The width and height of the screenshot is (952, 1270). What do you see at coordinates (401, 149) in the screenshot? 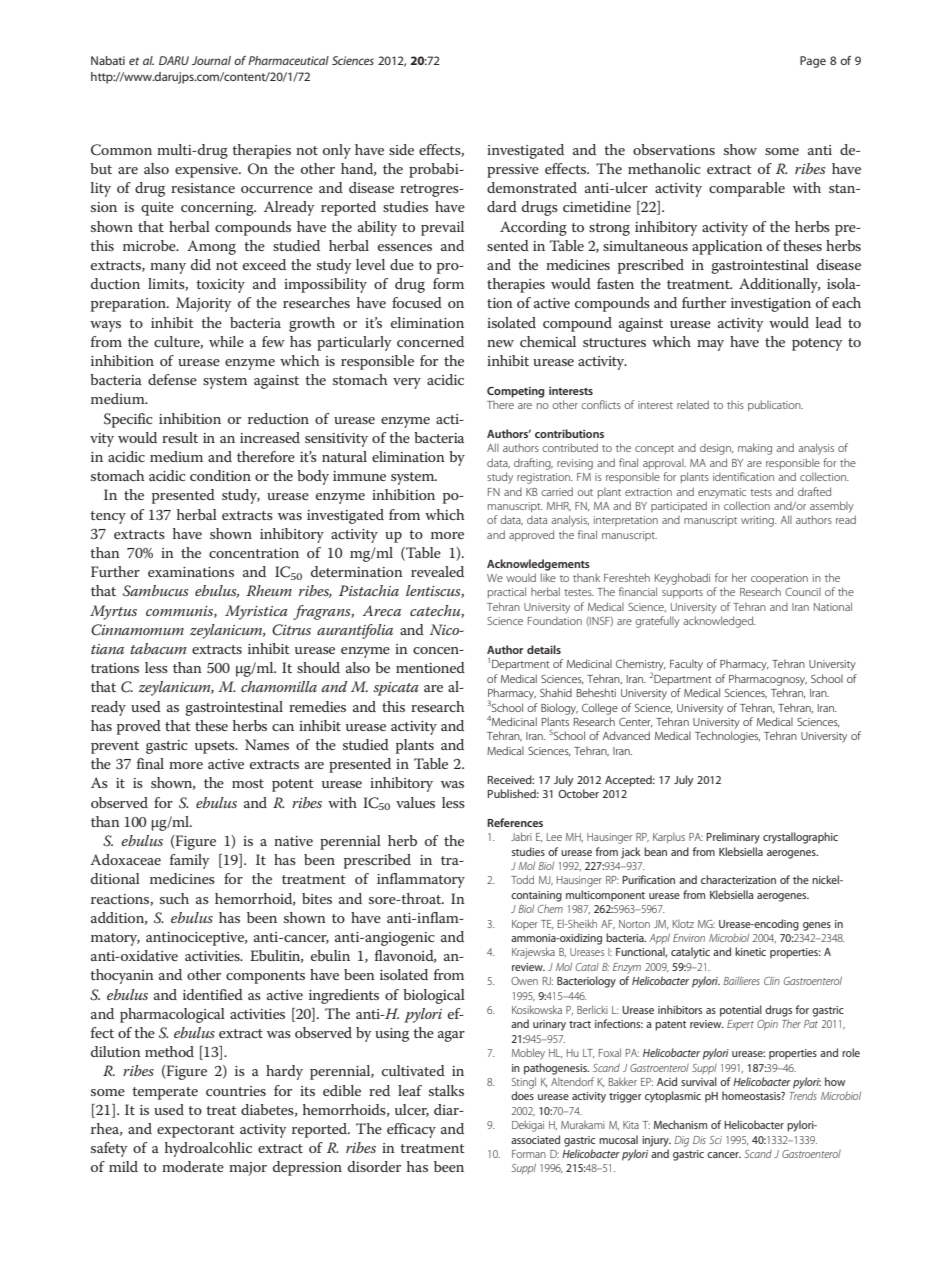
I see `side` at bounding box center [401, 149].
